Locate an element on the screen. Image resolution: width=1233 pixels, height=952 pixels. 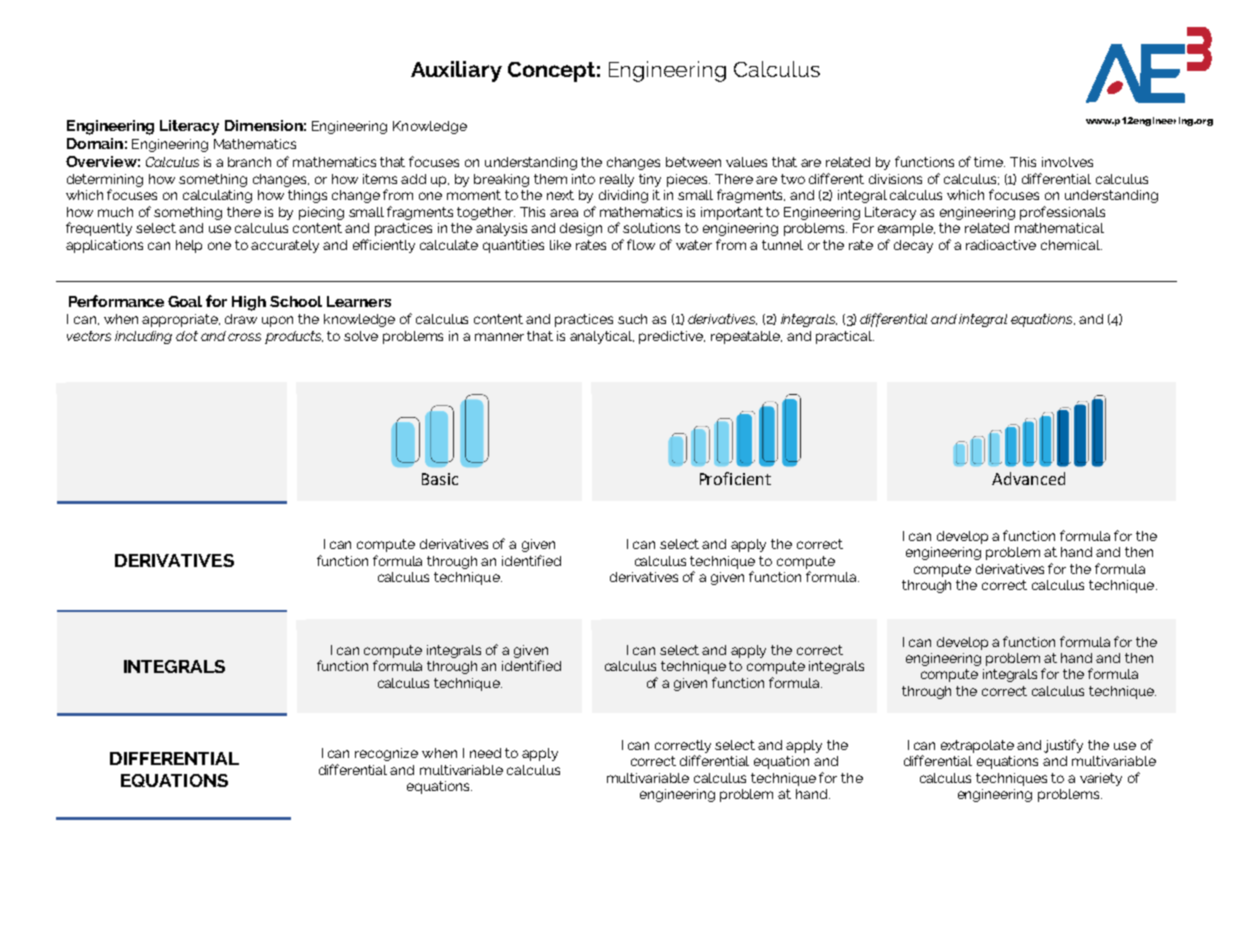
Proficient is located at coordinates (735, 478).
